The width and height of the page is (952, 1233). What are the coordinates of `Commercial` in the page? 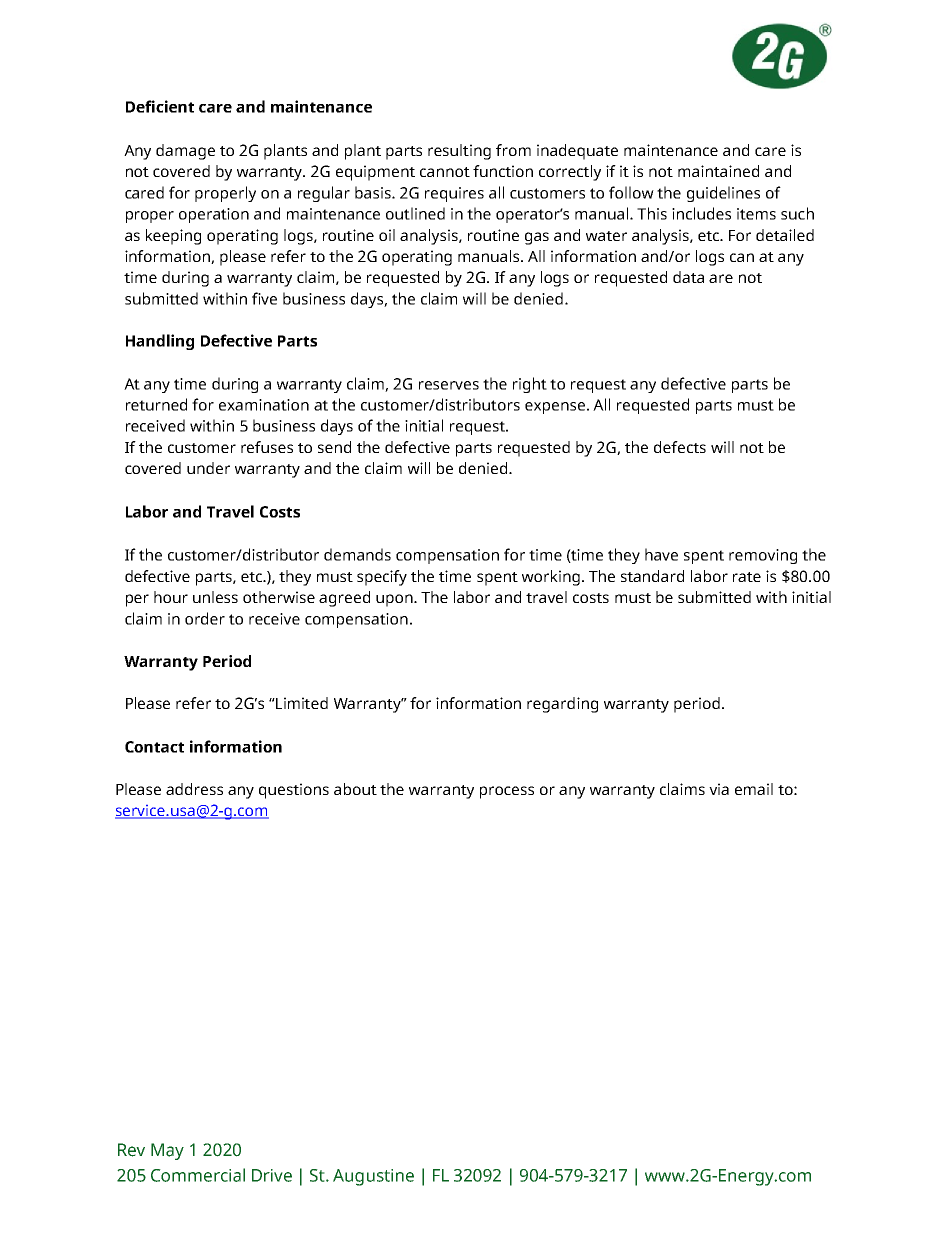 It's located at (198, 1175).
